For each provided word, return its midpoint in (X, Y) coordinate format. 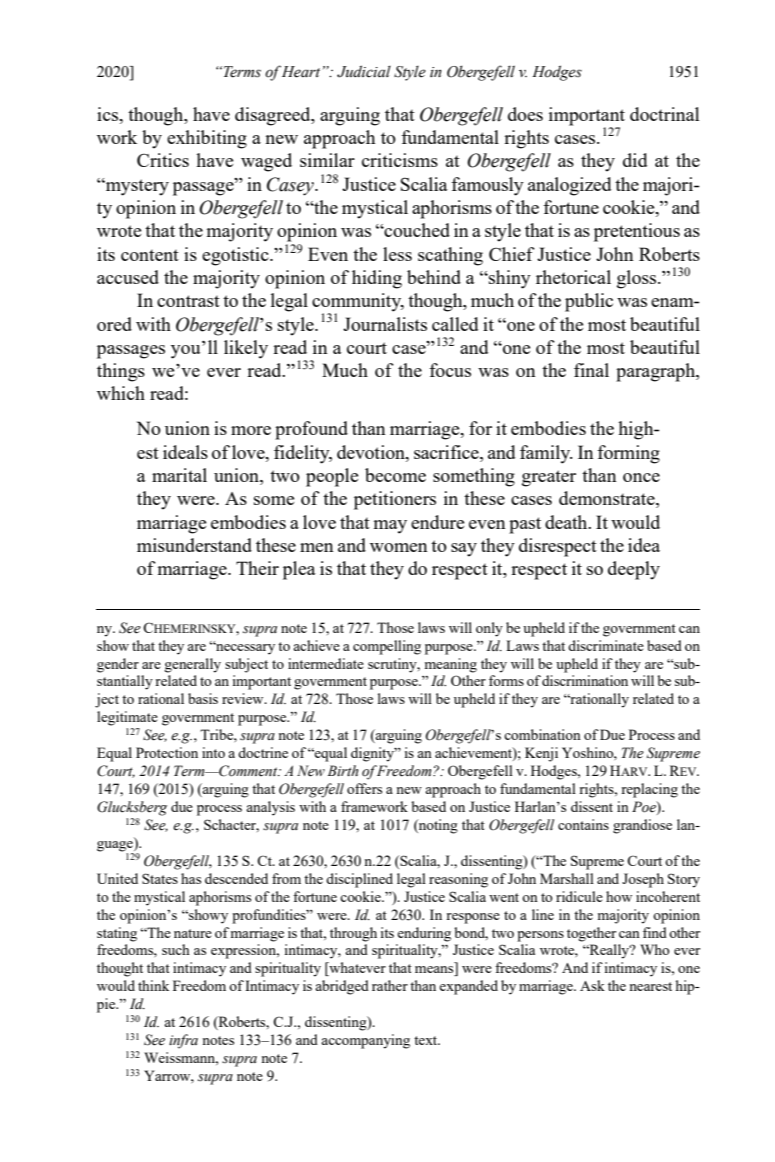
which (121, 393)
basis (203, 698)
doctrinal (664, 114)
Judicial (364, 71)
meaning (451, 665)
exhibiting (207, 139)
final (591, 370)
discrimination (585, 680)
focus (450, 370)
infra (183, 1041)
